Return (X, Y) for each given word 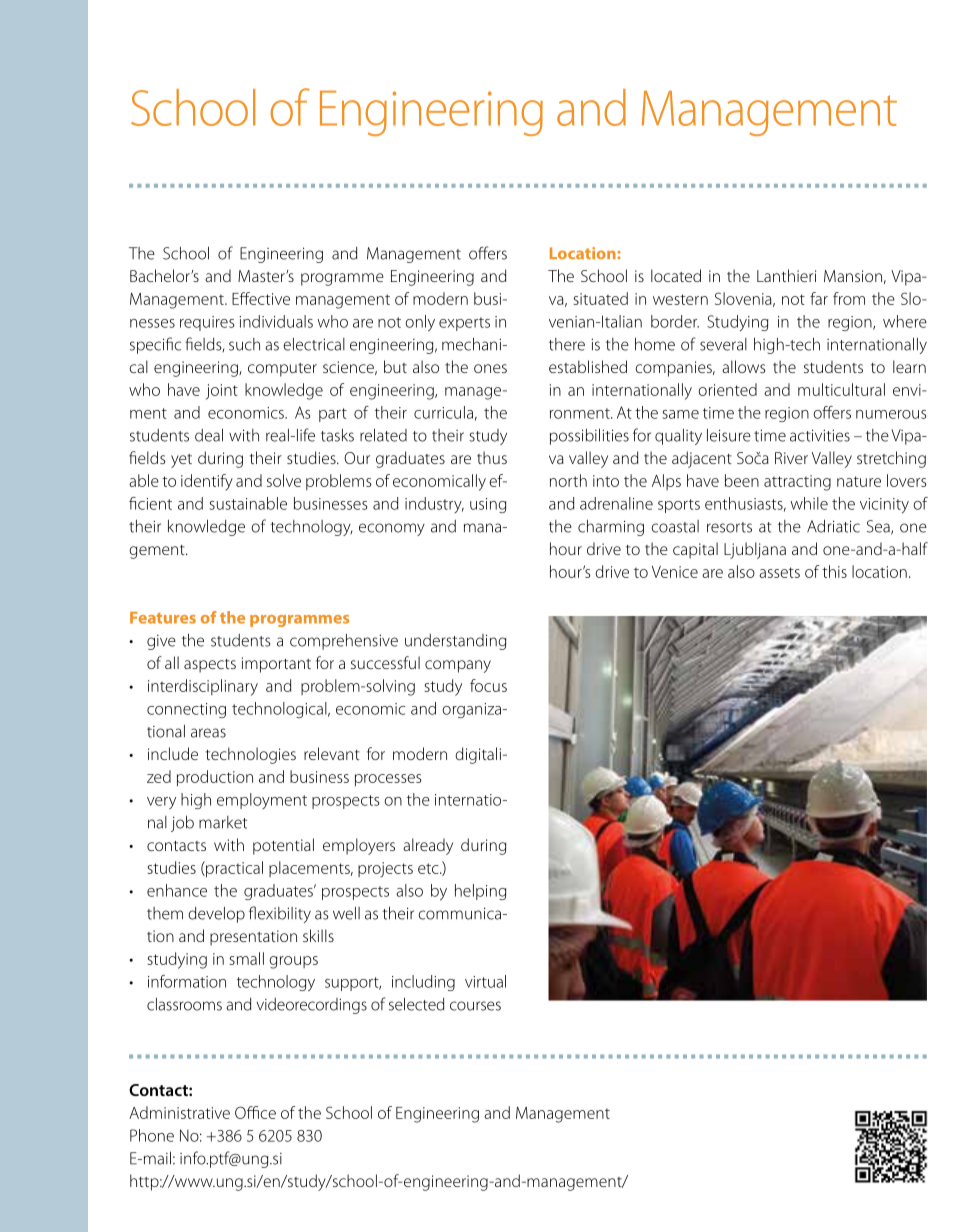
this (834, 571)
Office (255, 1112)
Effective (261, 298)
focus (488, 685)
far (819, 298)
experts (464, 324)
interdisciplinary (203, 687)
